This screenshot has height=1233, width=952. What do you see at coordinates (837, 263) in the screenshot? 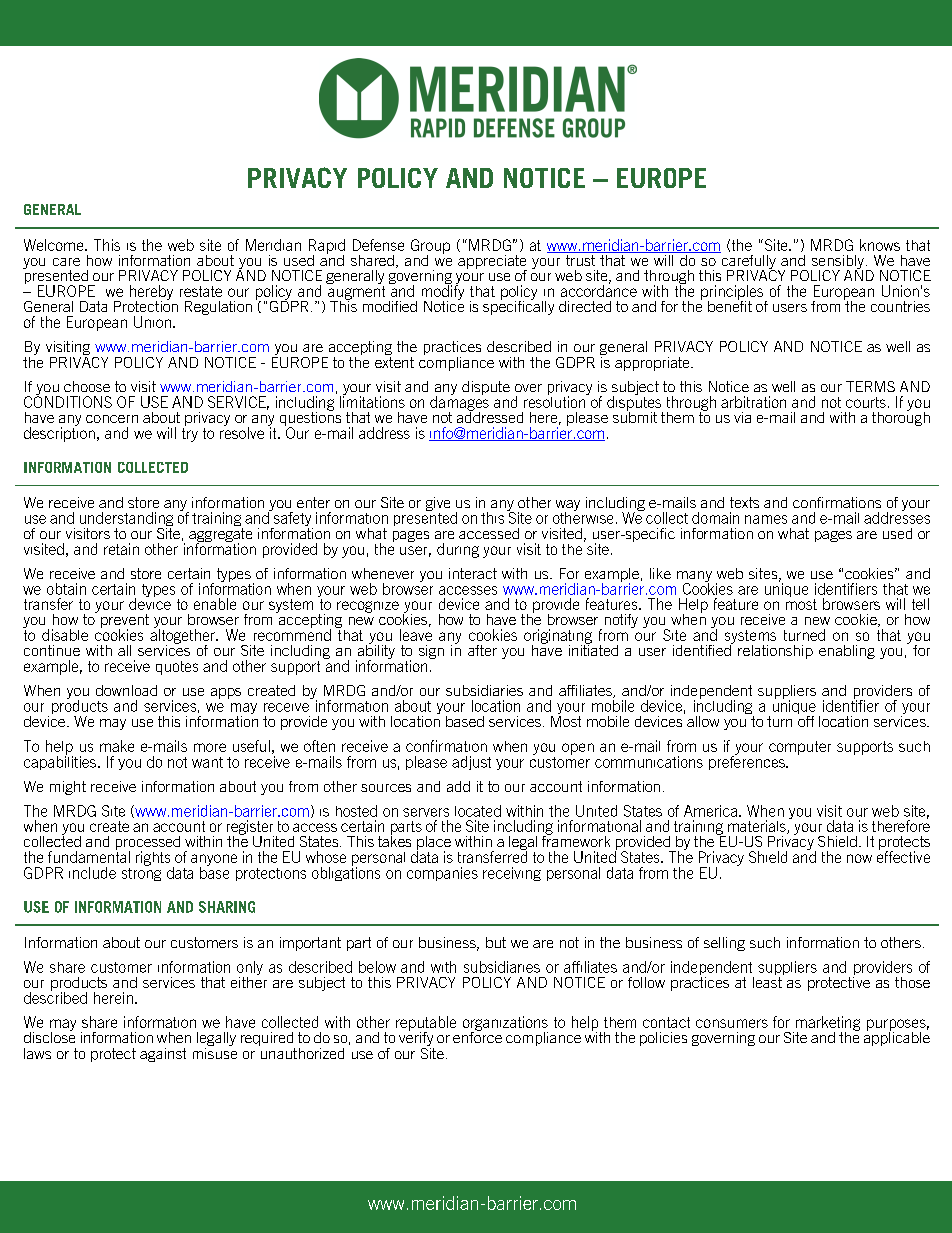
I see `sensibly` at bounding box center [837, 263].
